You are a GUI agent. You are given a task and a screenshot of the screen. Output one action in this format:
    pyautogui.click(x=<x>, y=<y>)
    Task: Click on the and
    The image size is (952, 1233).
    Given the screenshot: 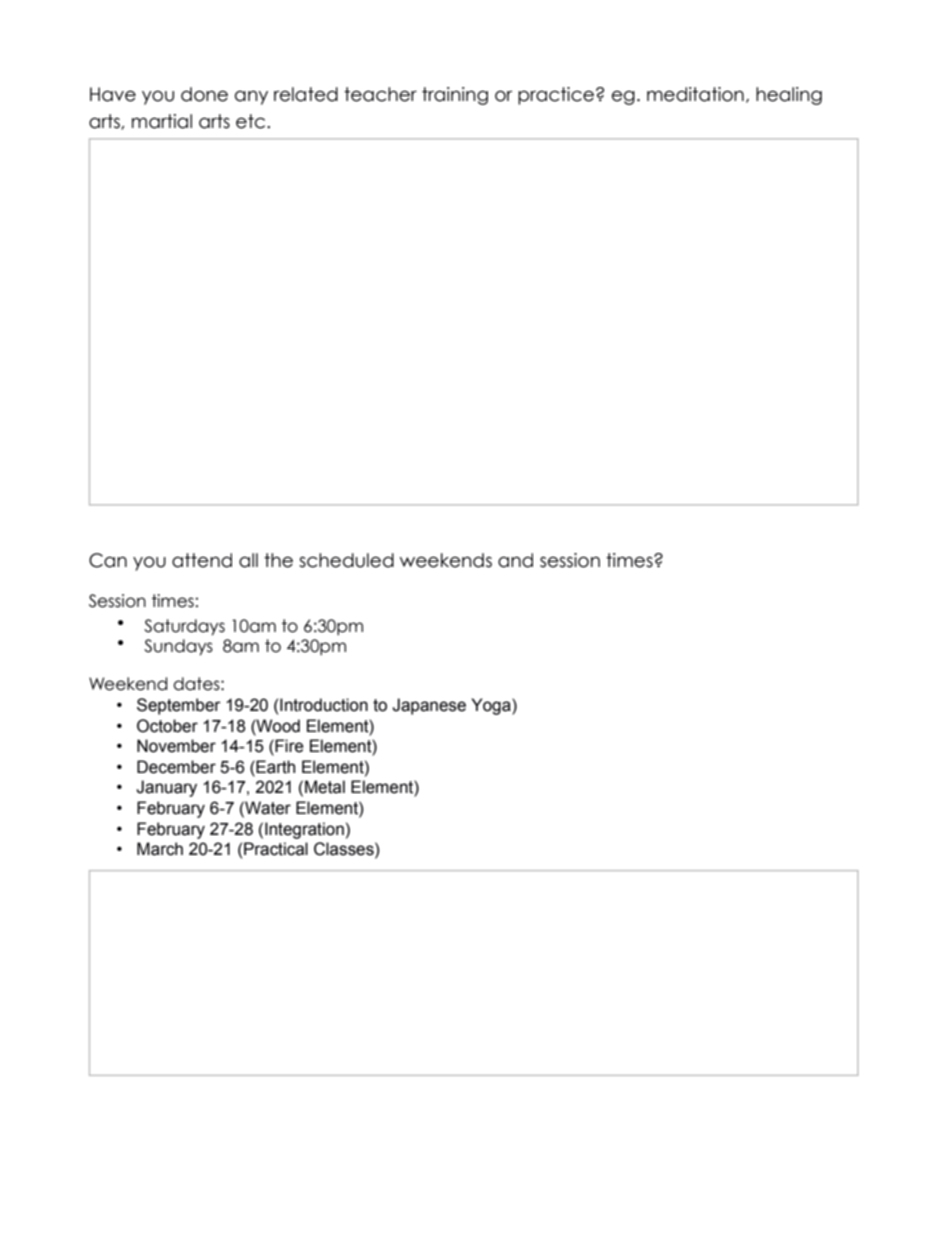 What is the action you would take?
    pyautogui.click(x=515, y=560)
